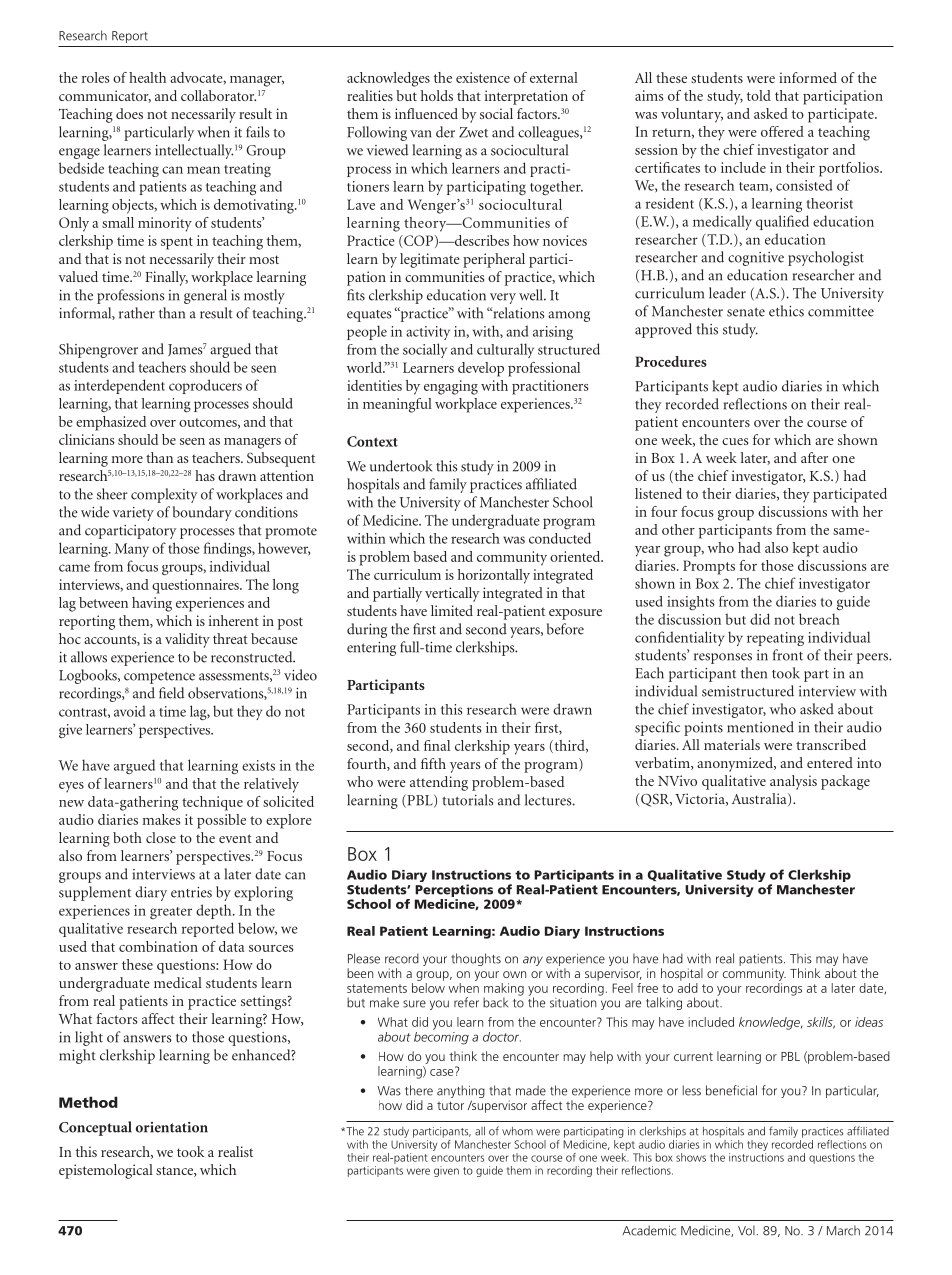 The width and height of the screenshot is (952, 1275). Describe the element at coordinates (452, 610) in the screenshot. I see `limited` at that location.
